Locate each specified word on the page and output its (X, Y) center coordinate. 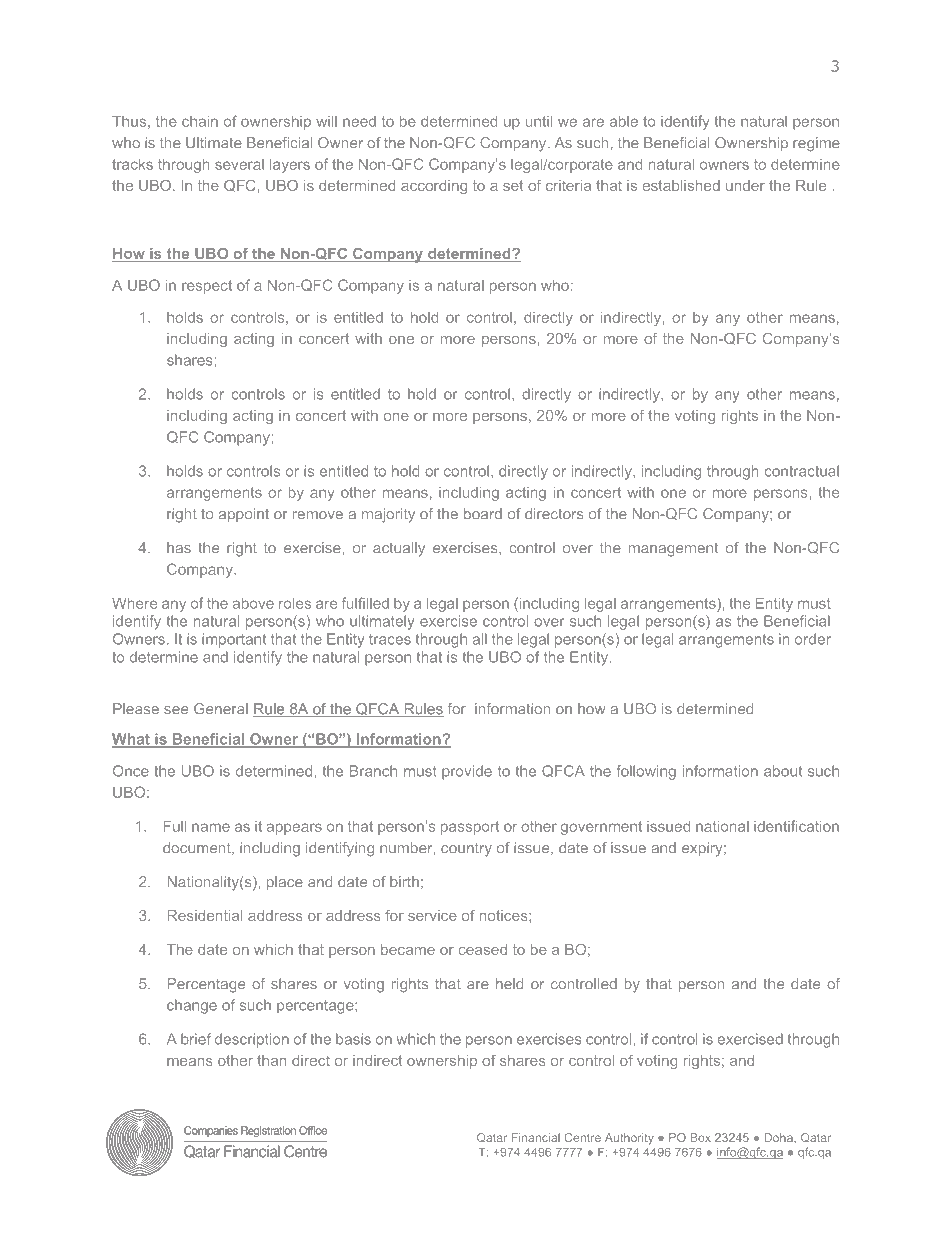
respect (207, 287)
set (513, 185)
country (466, 850)
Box (701, 1137)
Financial (536, 1137)
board (483, 514)
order (813, 639)
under (745, 185)
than (271, 1060)
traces (390, 639)
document (198, 848)
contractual (802, 471)
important (234, 640)
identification (796, 826)
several (239, 164)
